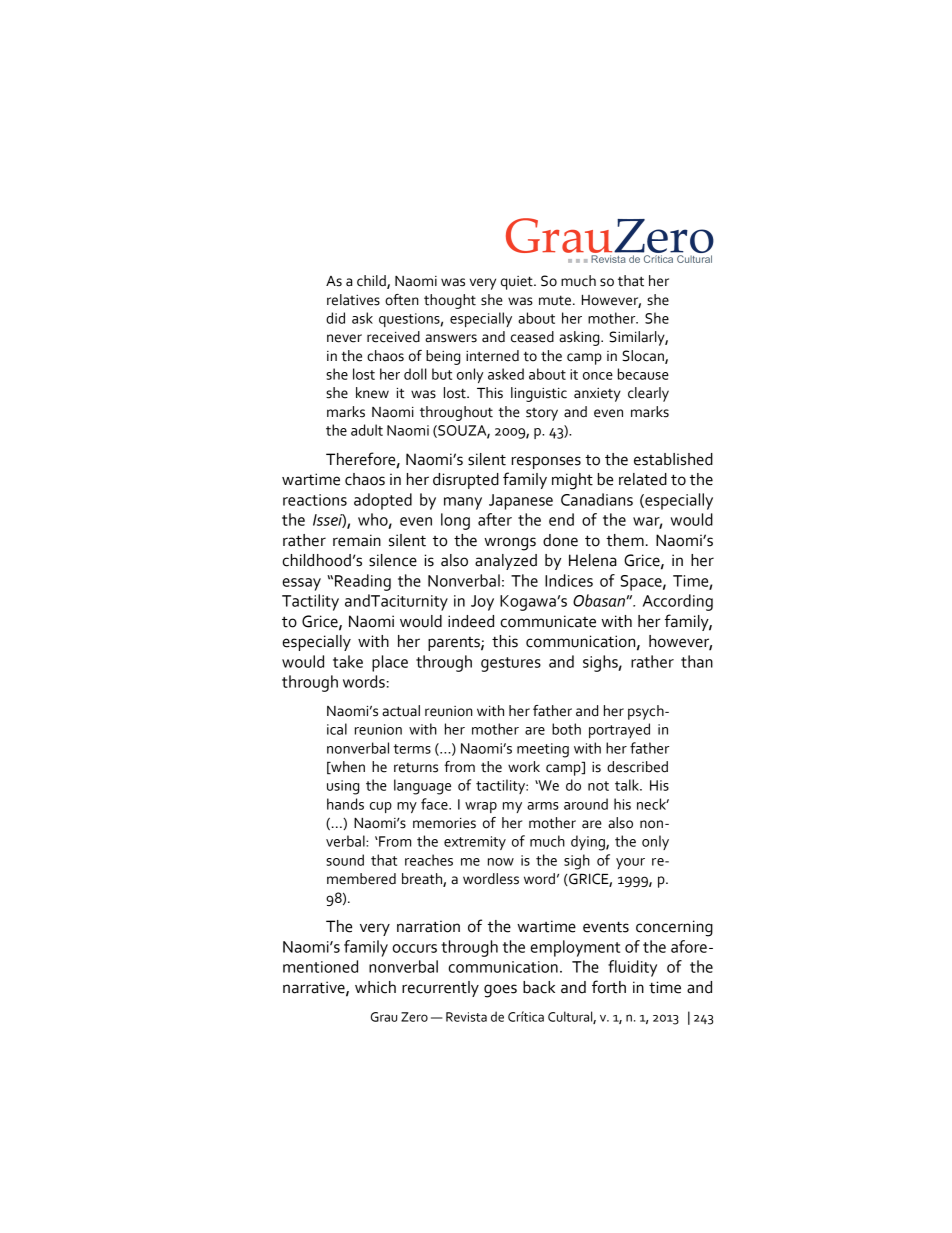 The height and width of the screenshot is (1233, 952). Describe the element at coordinates (343, 787) in the screenshot. I see `using` at that location.
